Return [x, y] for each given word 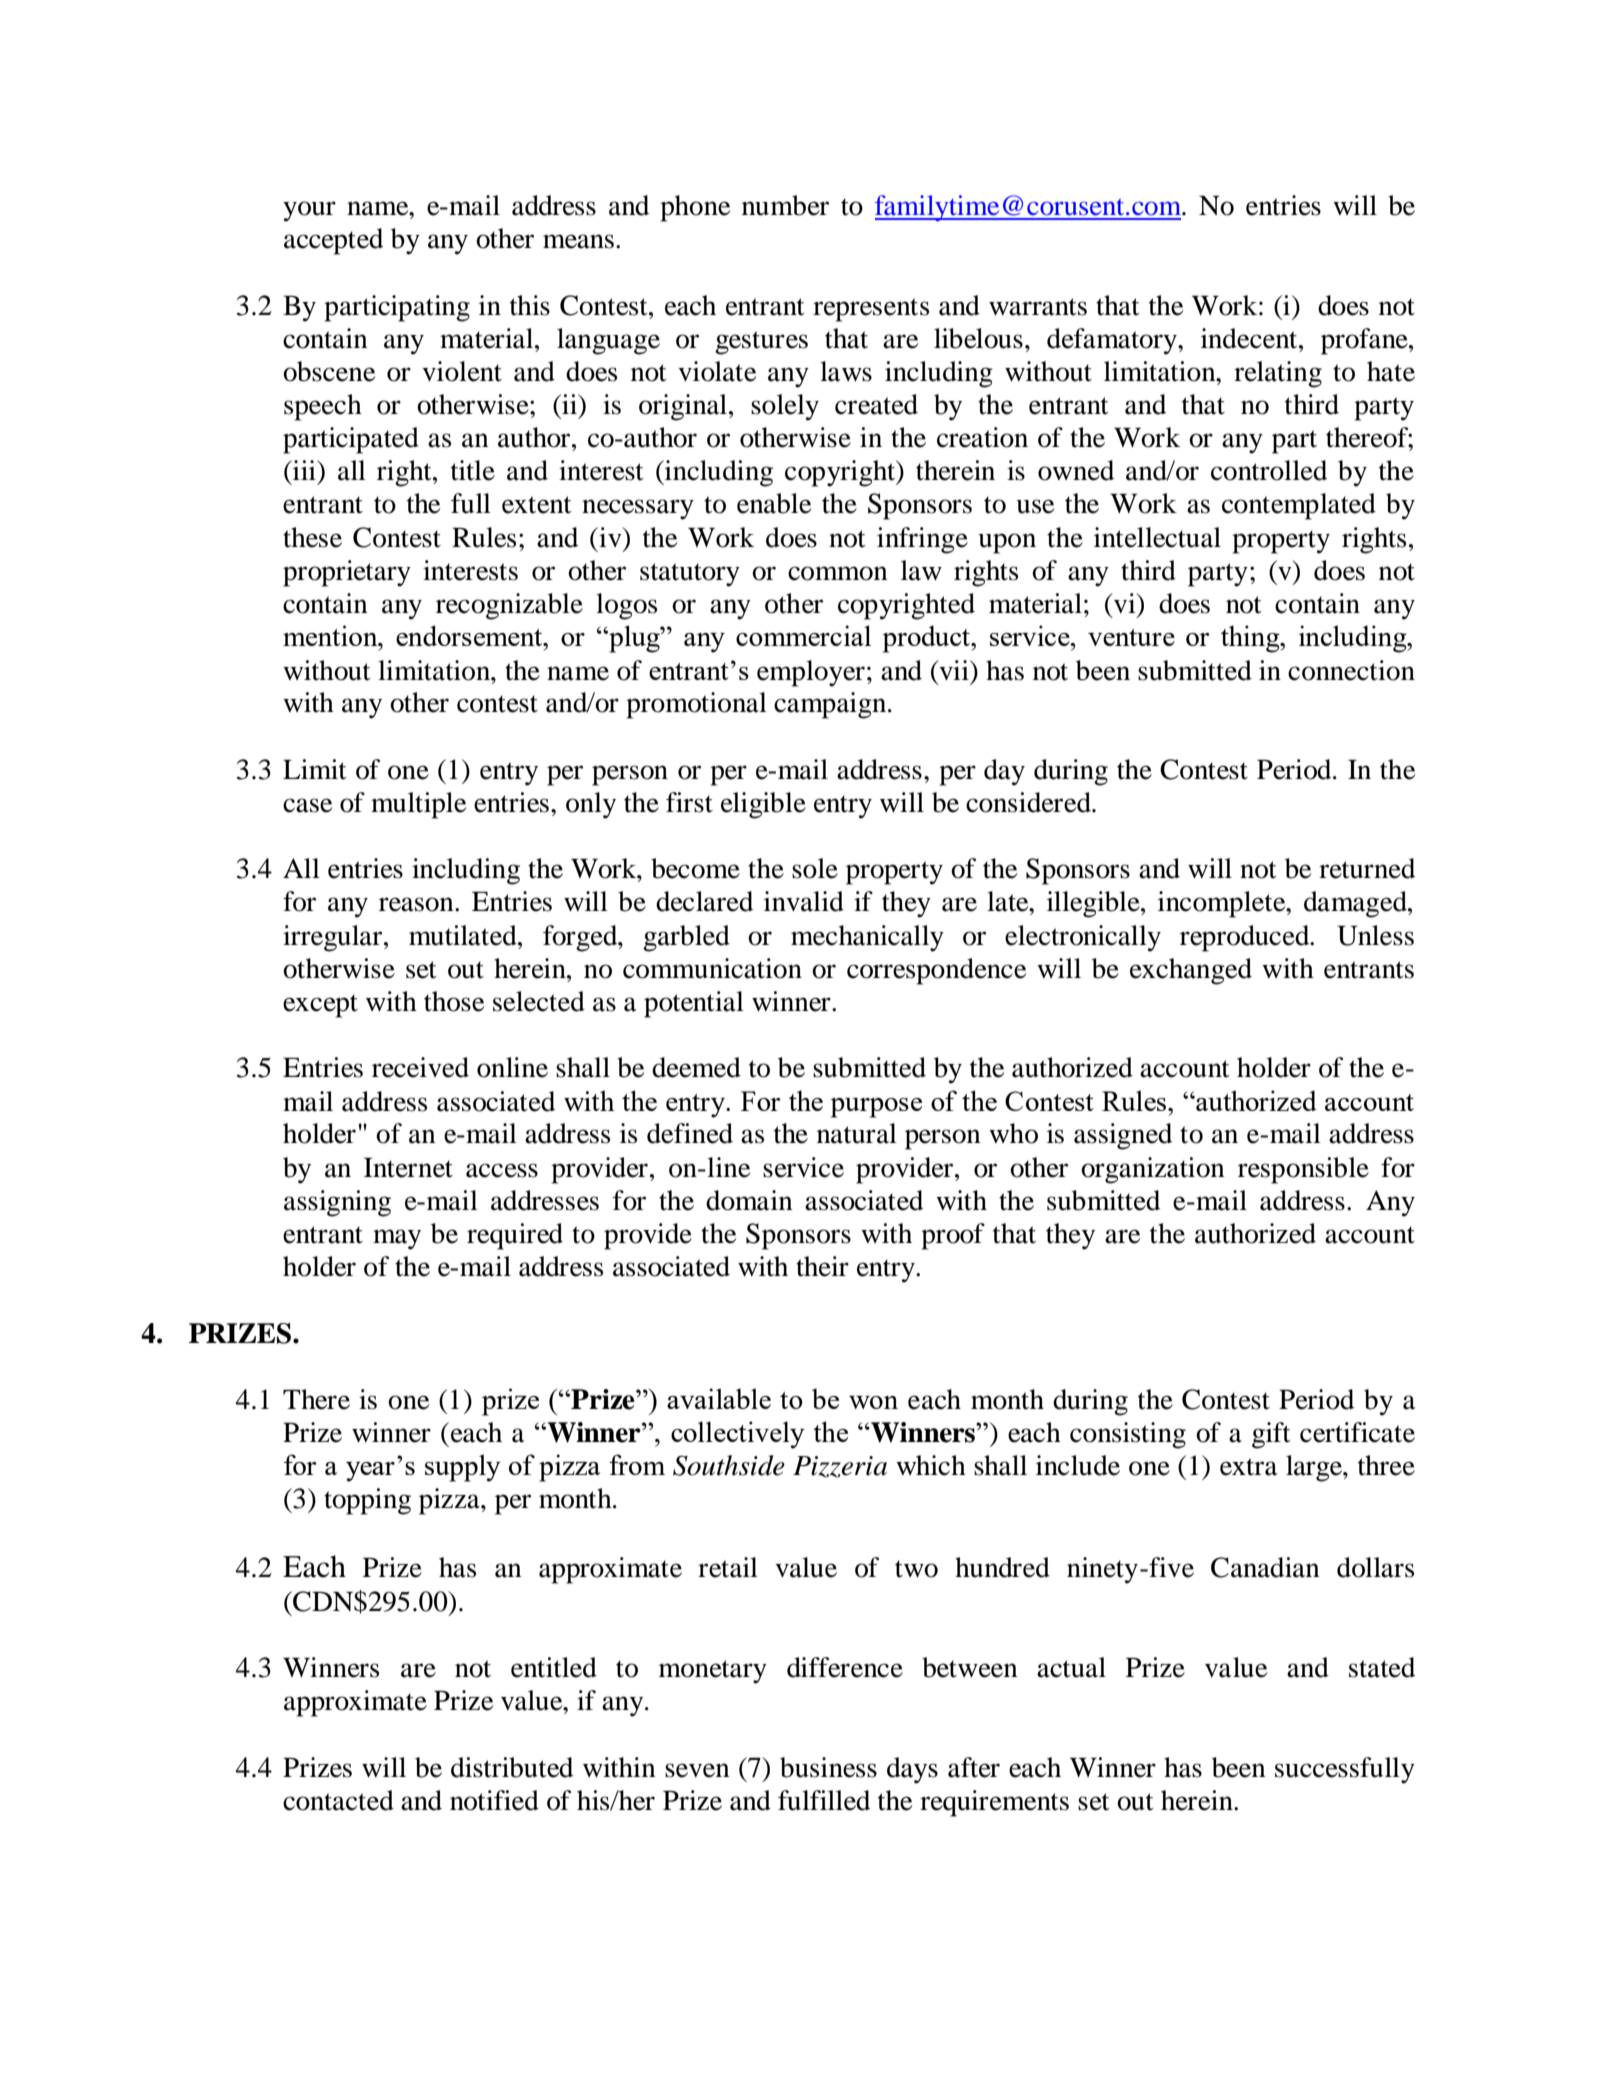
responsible [1303, 1170]
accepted [333, 241]
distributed [512, 1767]
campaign [831, 705]
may [397, 1239]
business [828, 1767]
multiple [418, 805]
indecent [1250, 338]
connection [1351, 670]
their [822, 1266]
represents [871, 310]
